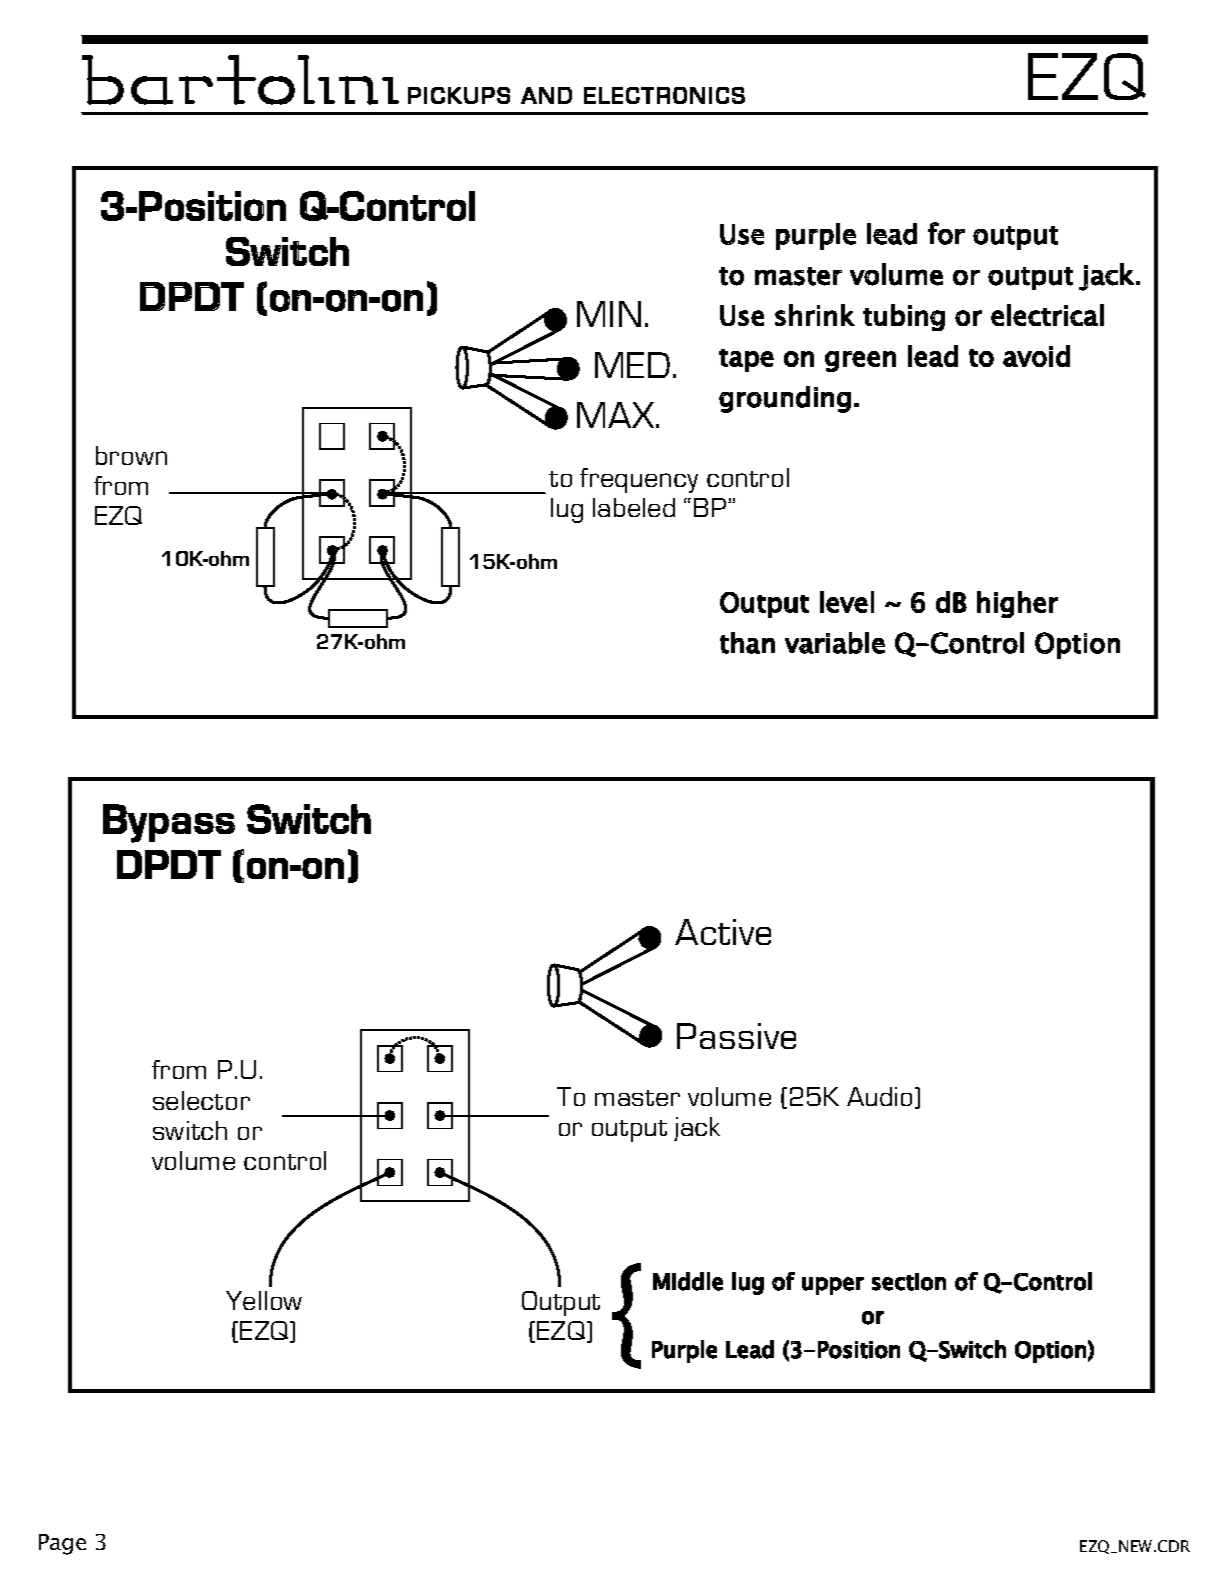  What do you see at coordinates (201, 1100) in the screenshot?
I see `selector` at bounding box center [201, 1100].
